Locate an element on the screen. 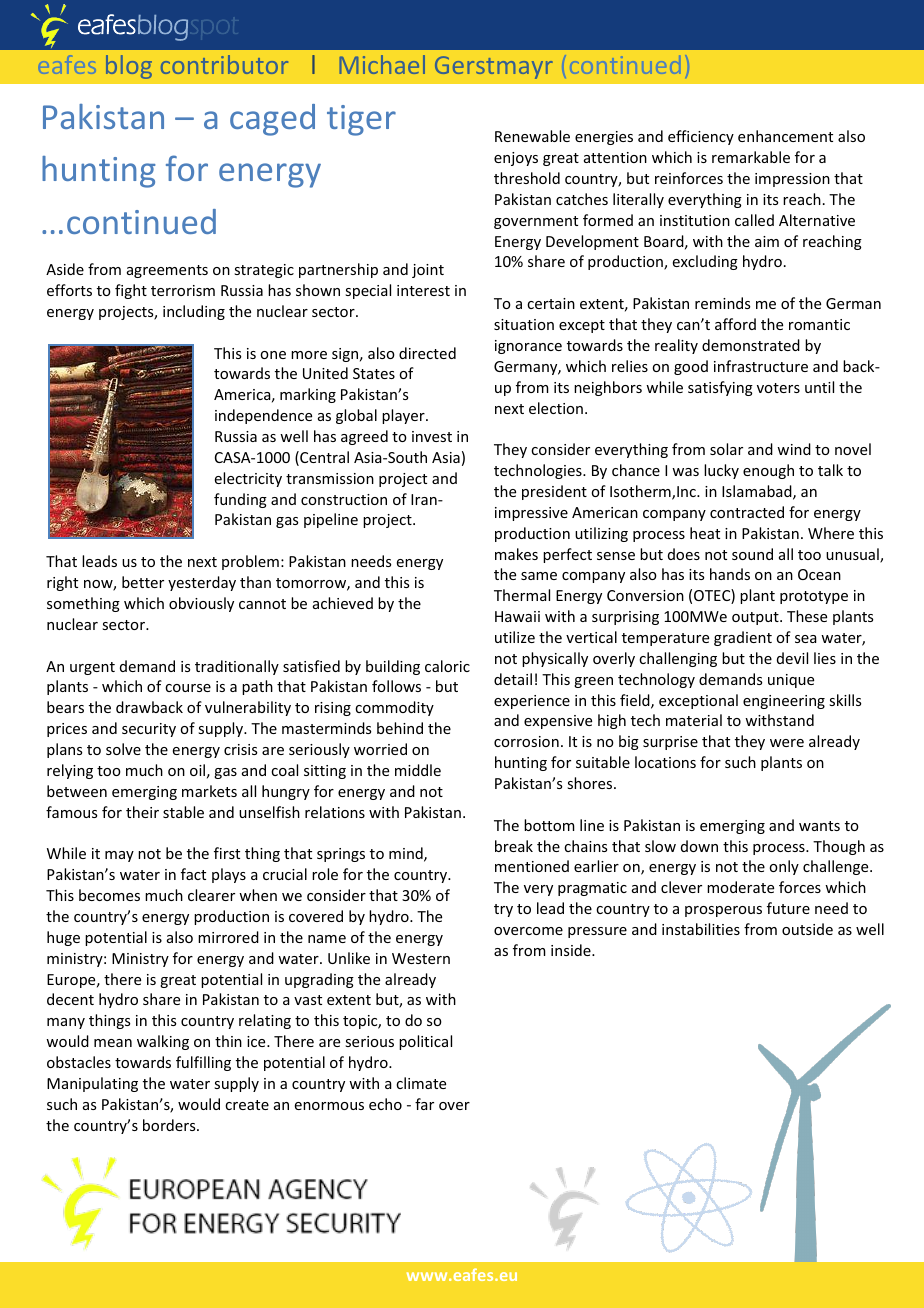 This screenshot has height=1308, width=924. independence is located at coordinates (263, 416).
